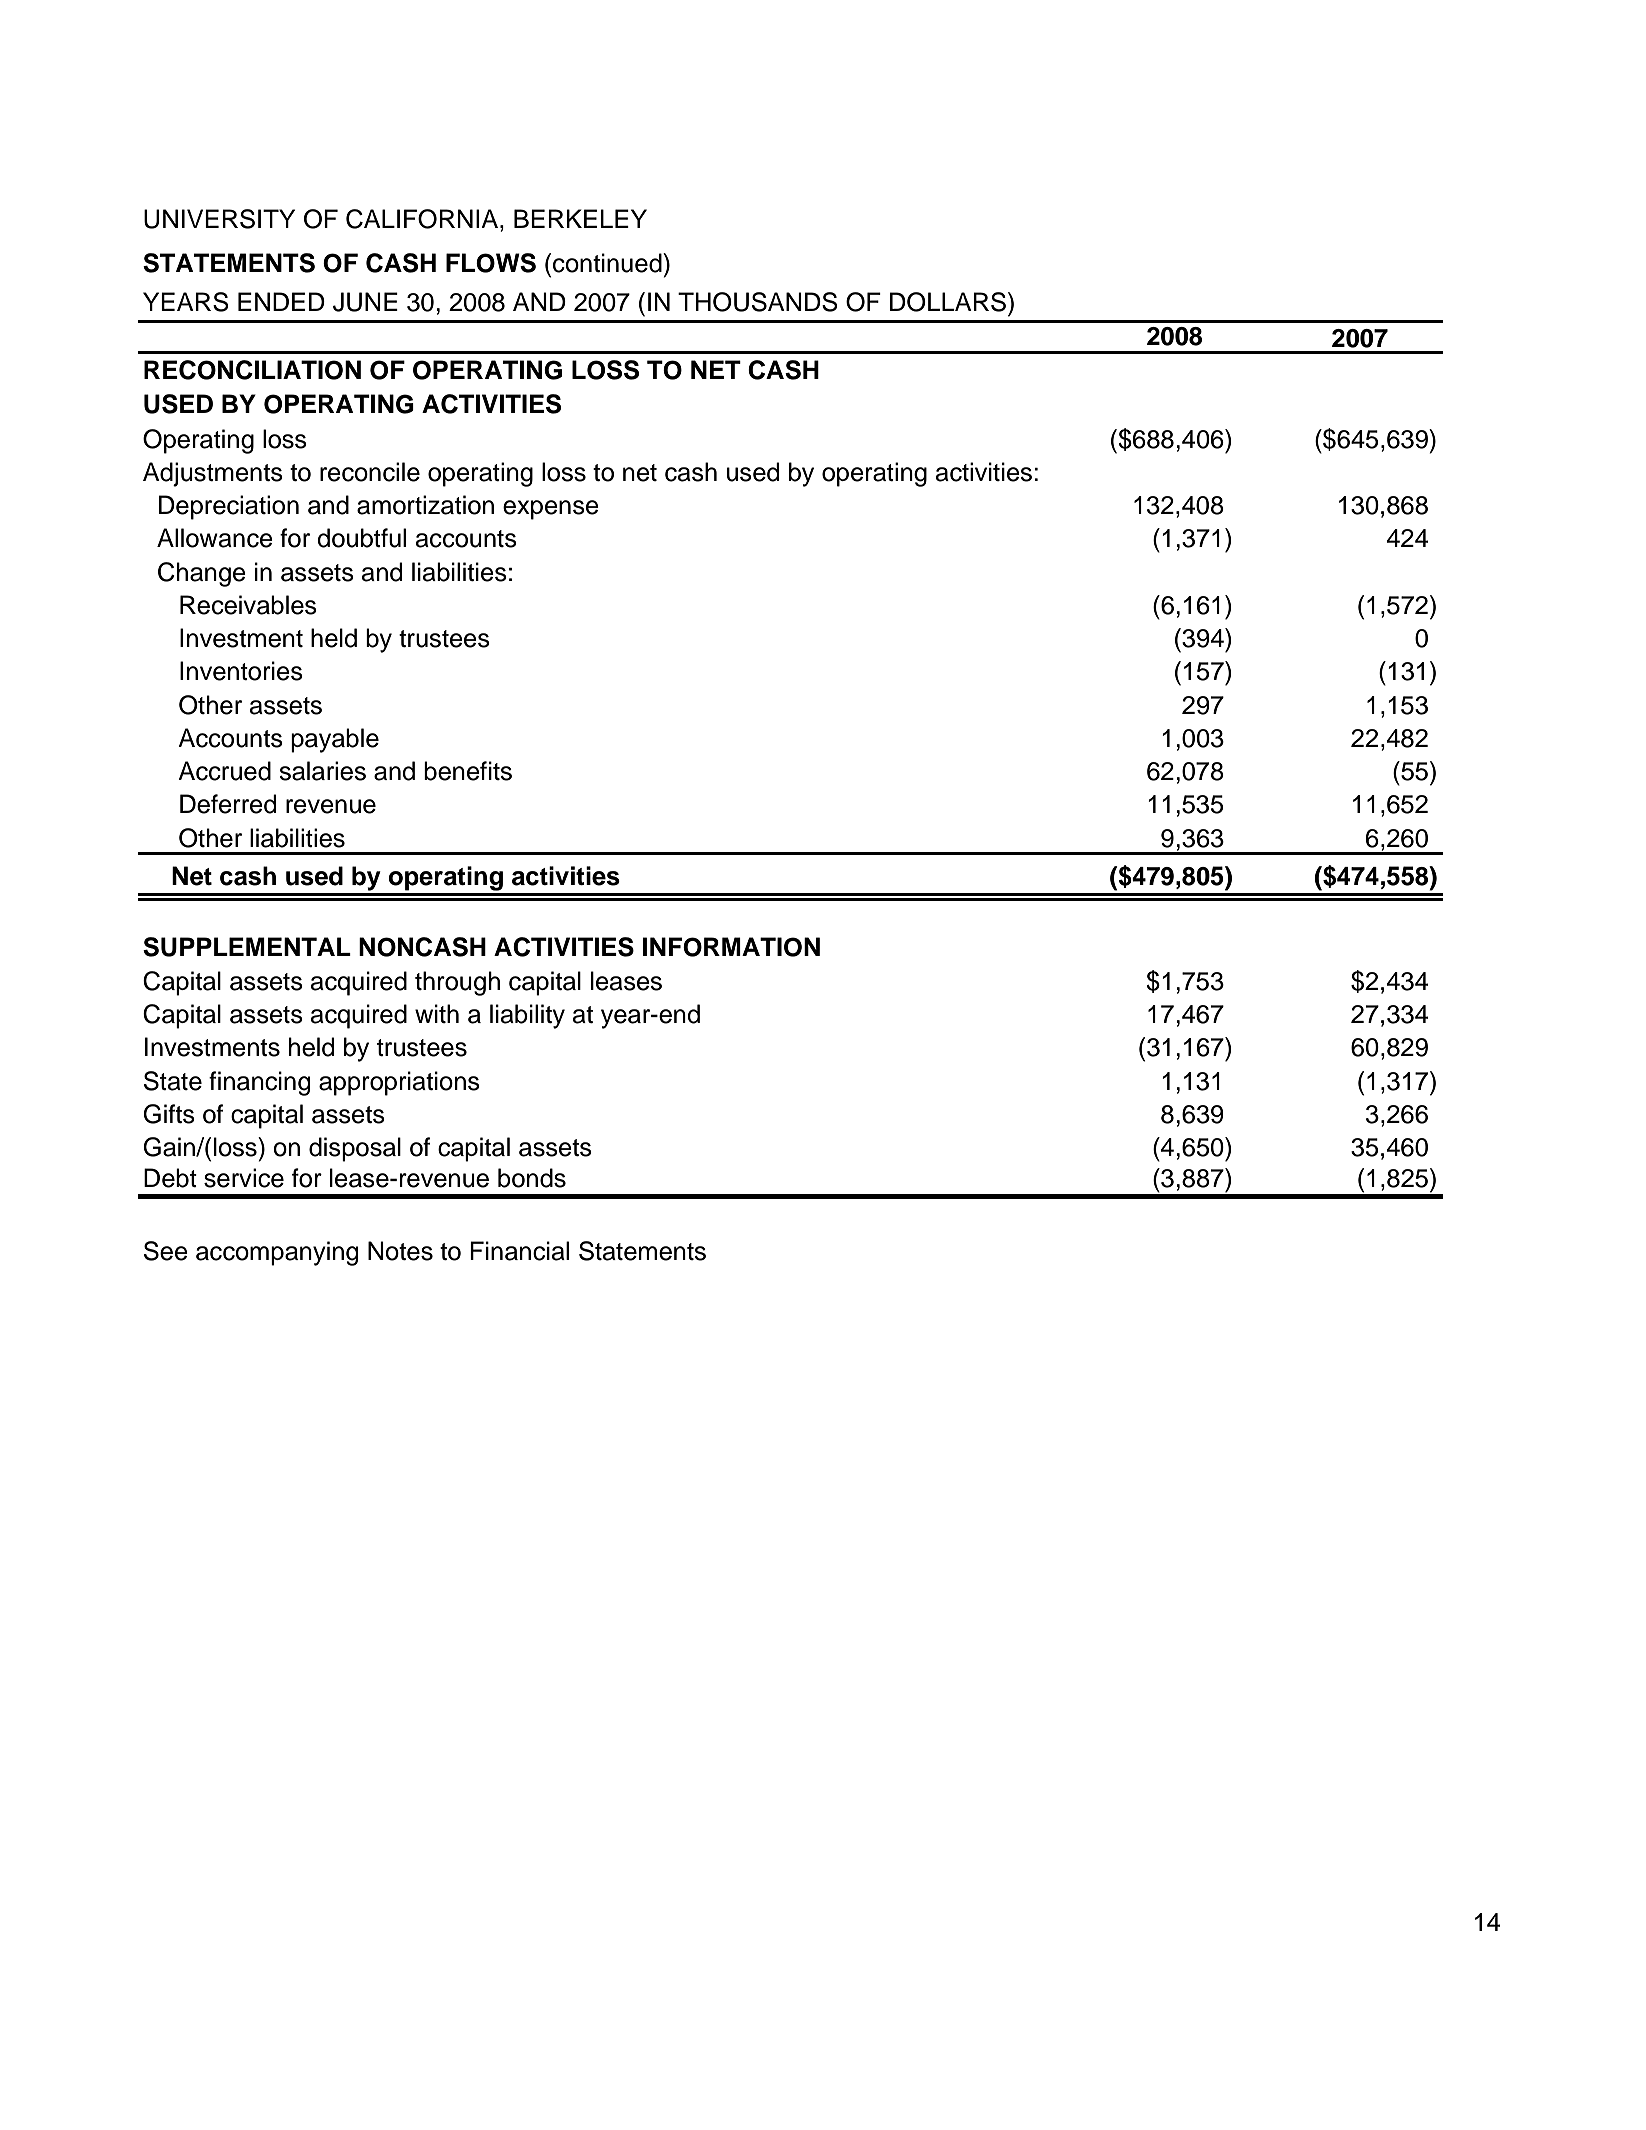  I want to click on UNIVERSITY, so click(219, 219).
